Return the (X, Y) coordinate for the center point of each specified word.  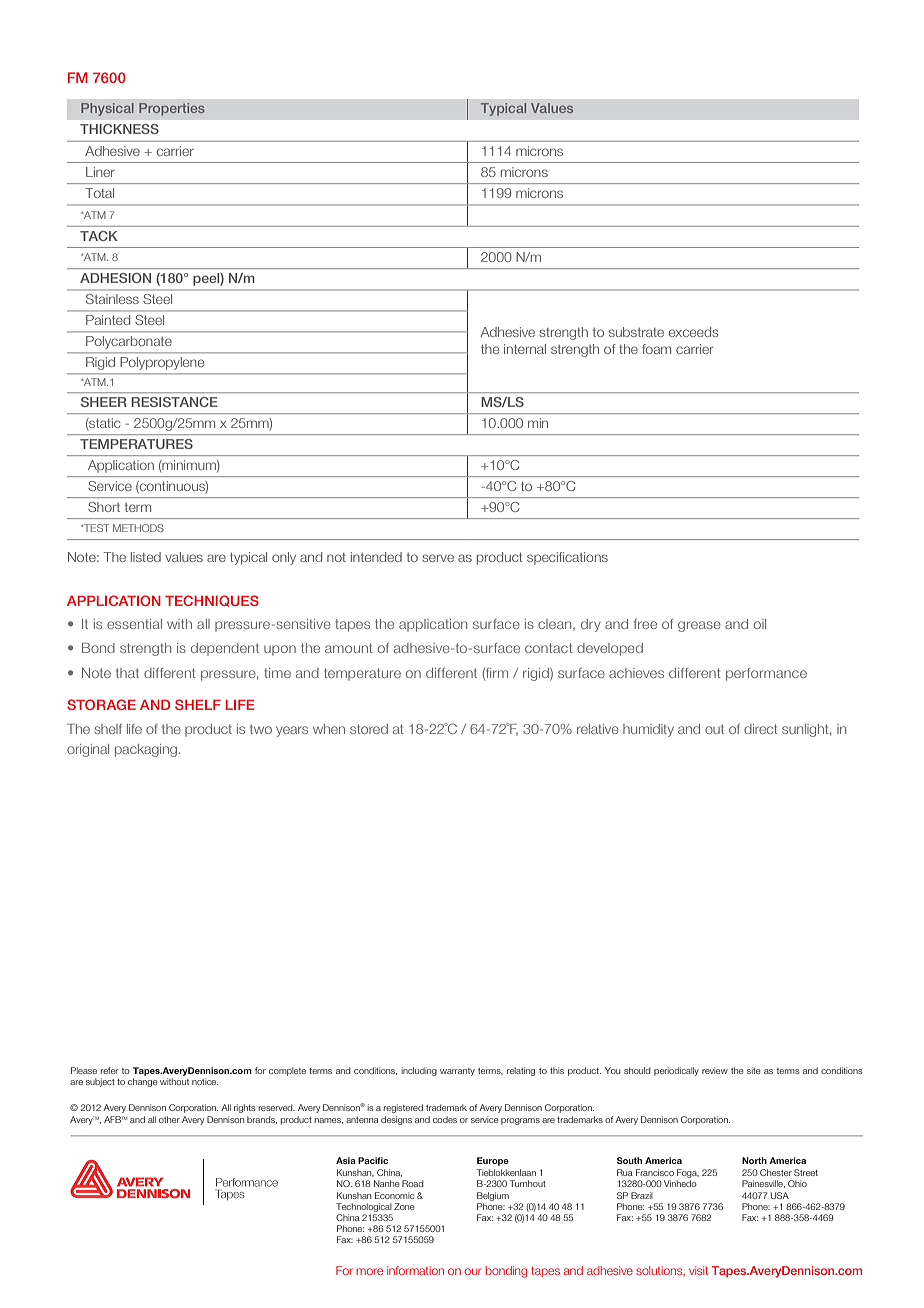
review (715, 1070)
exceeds (693, 332)
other (169, 1119)
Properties (172, 109)
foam (656, 349)
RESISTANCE (174, 402)
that (127, 673)
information (415, 1270)
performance (766, 674)
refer (109, 1070)
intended (376, 557)
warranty (457, 1072)
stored (369, 729)
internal (525, 349)
